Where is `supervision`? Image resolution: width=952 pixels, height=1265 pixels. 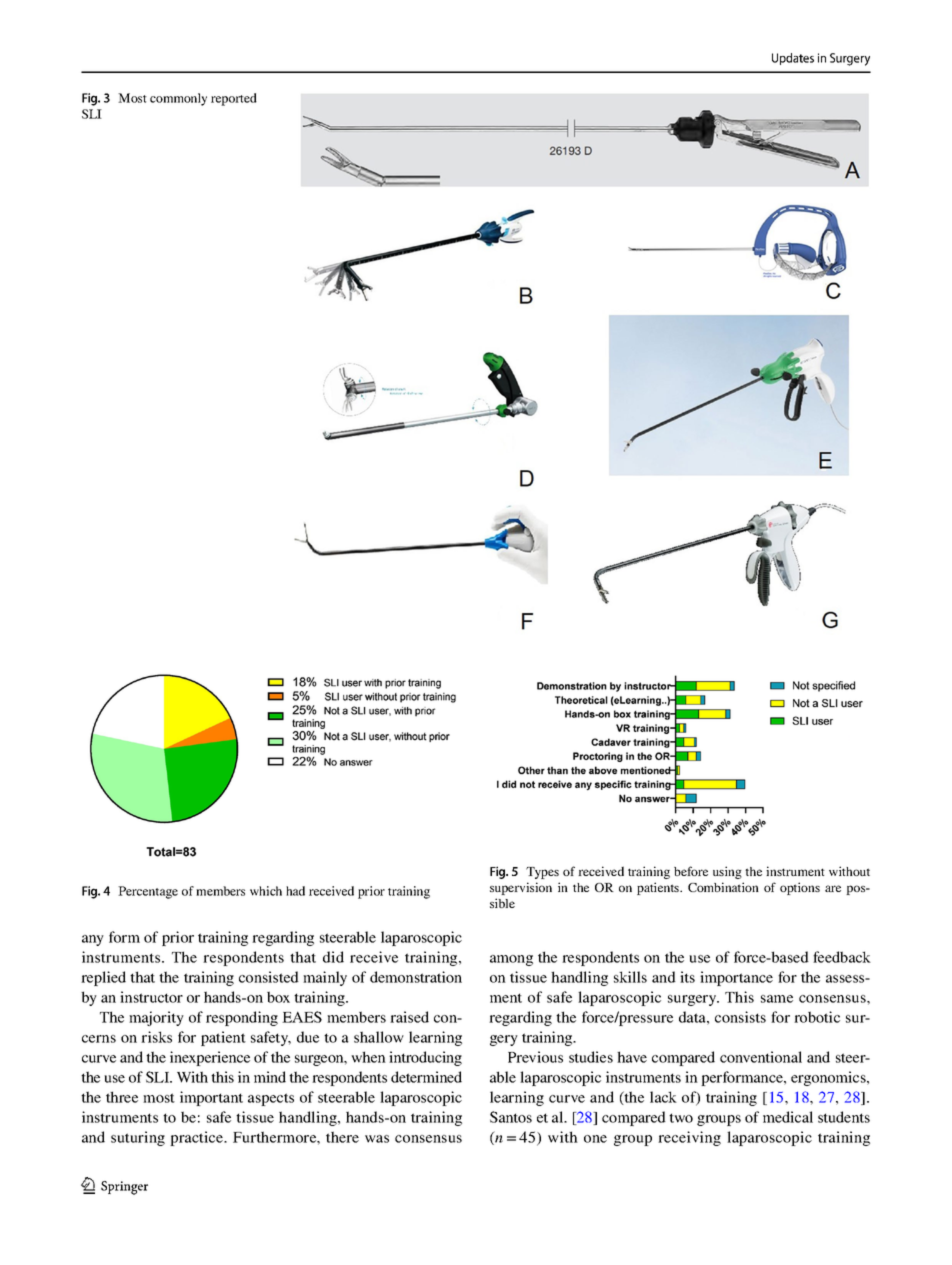
supervision is located at coordinates (521, 888).
